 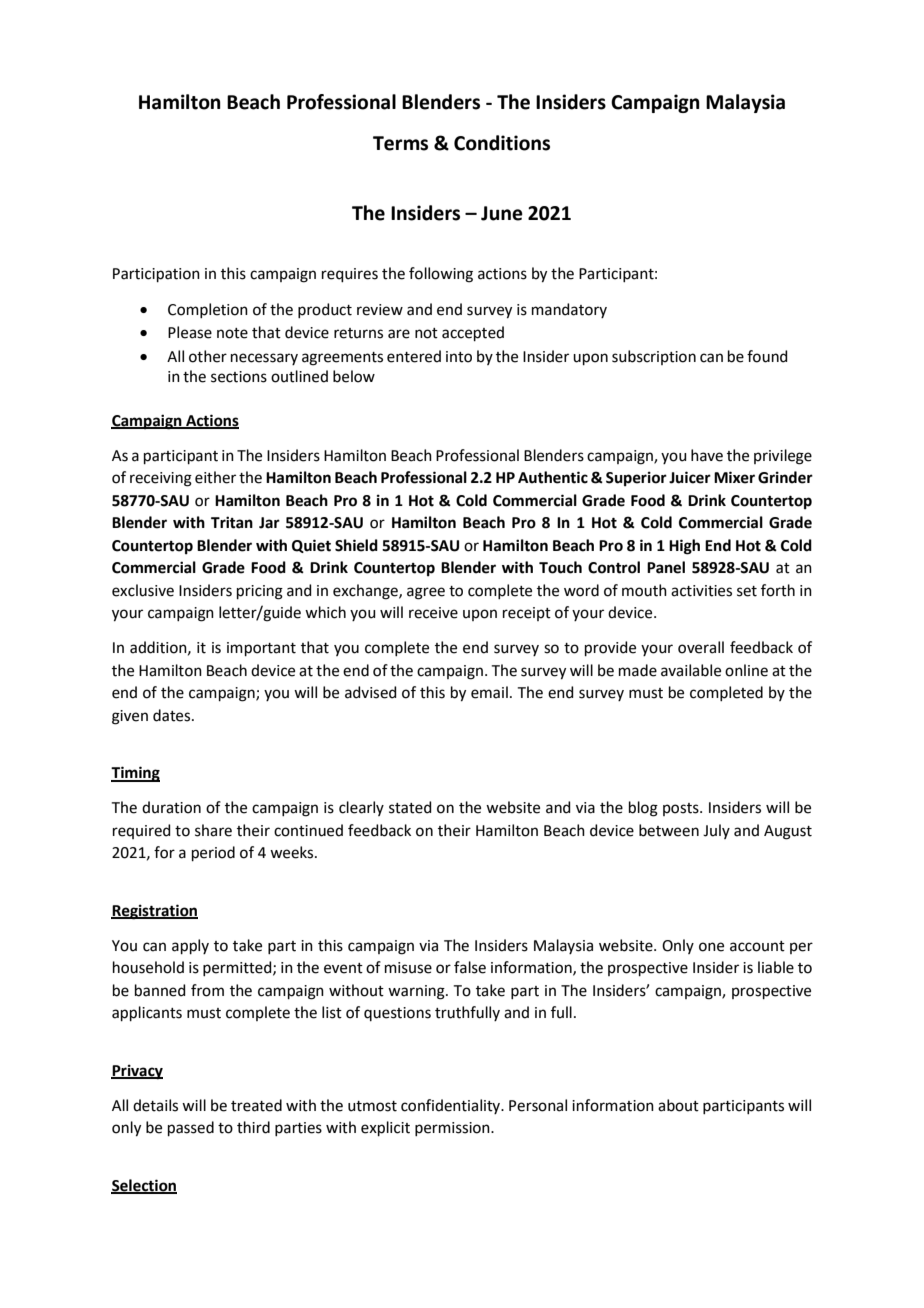 What do you see at coordinates (261, 649) in the screenshot?
I see `important` at bounding box center [261, 649].
